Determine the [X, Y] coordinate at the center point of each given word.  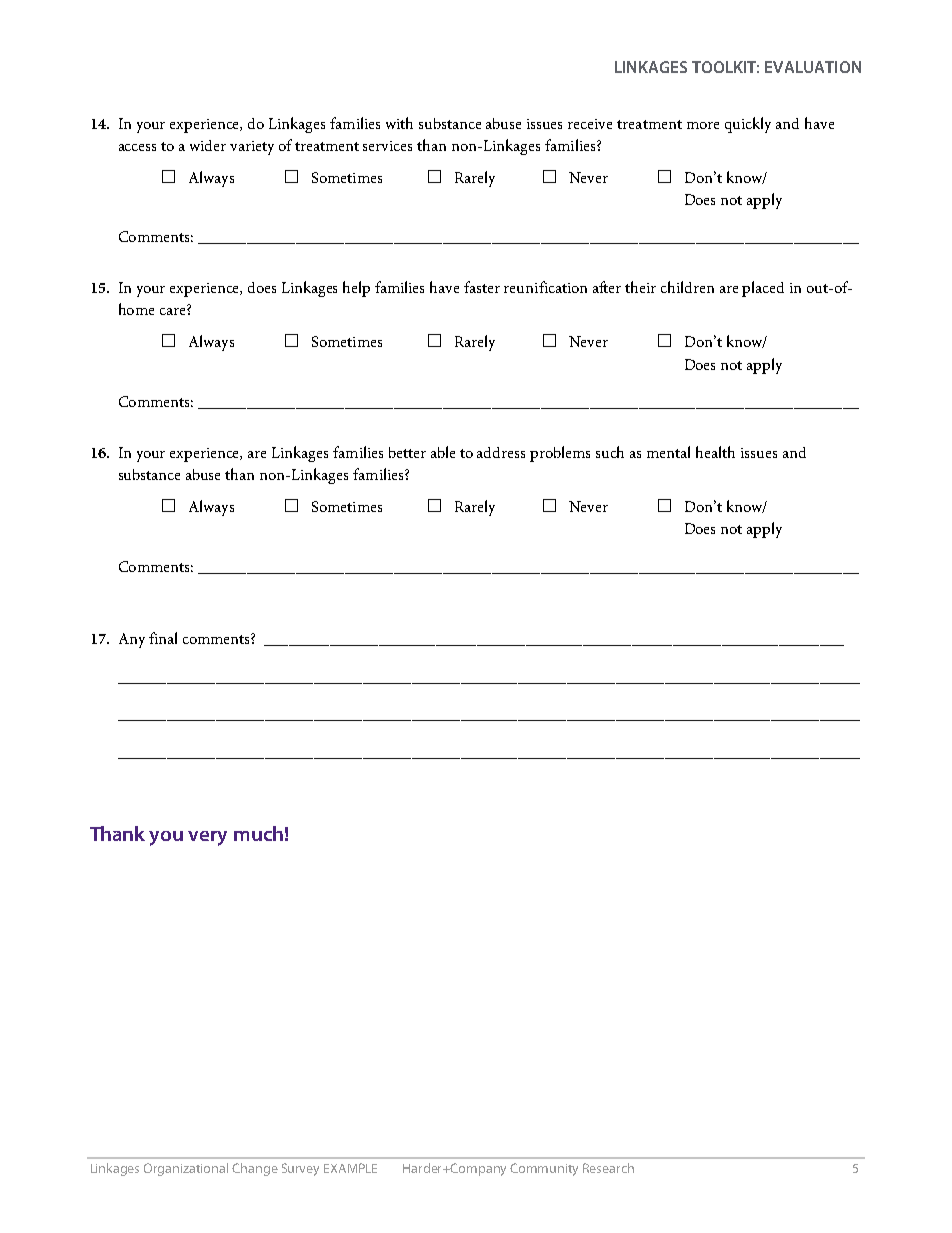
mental [668, 452]
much [258, 833]
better [407, 452]
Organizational [186, 1169]
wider [208, 145]
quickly [748, 125]
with [399, 123]
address [501, 452]
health [715, 452]
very [207, 838]
